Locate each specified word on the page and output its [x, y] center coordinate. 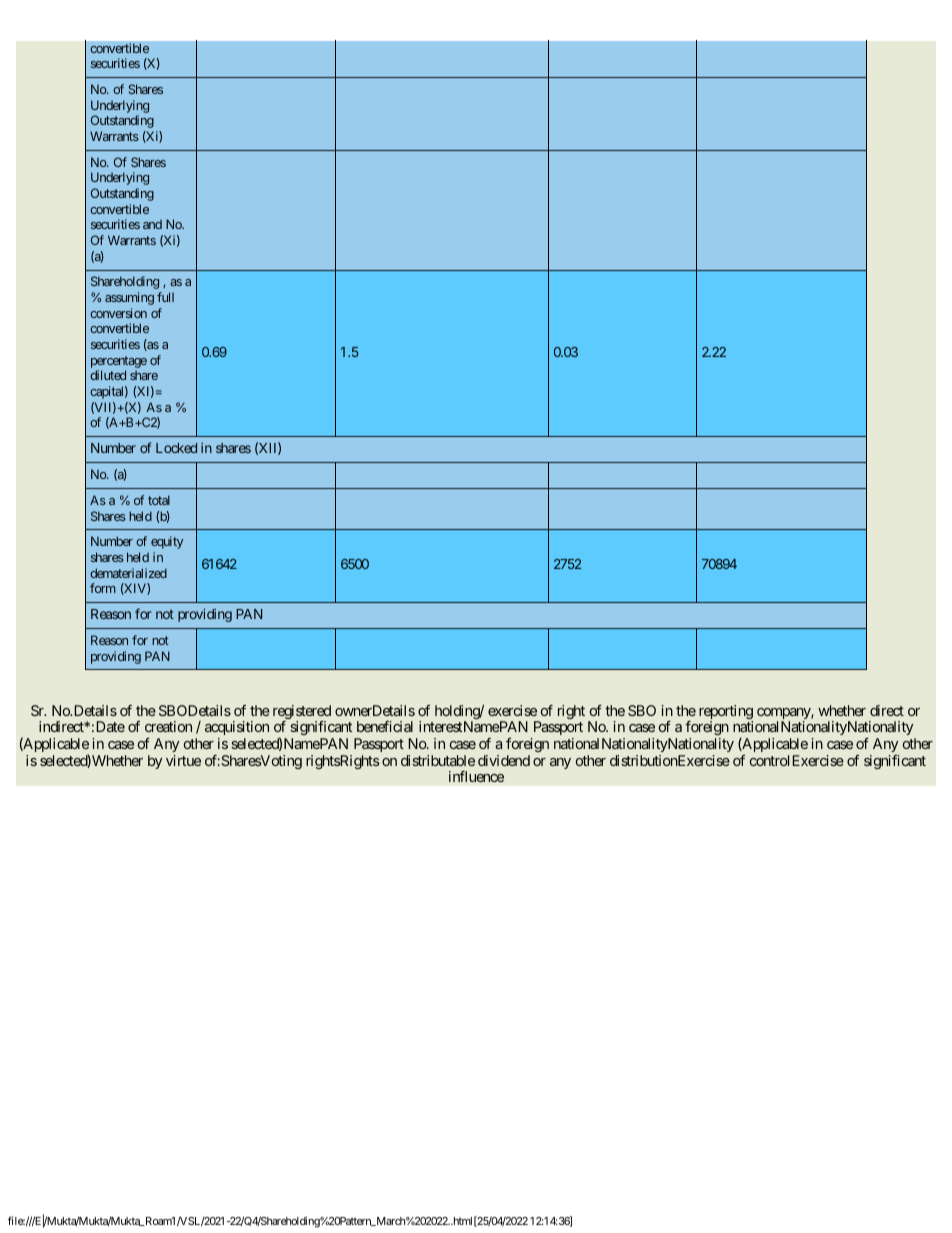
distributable [438, 760]
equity [167, 542]
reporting [726, 713]
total [159, 500]
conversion [118, 313]
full [165, 297]
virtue [183, 760]
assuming [129, 298]
